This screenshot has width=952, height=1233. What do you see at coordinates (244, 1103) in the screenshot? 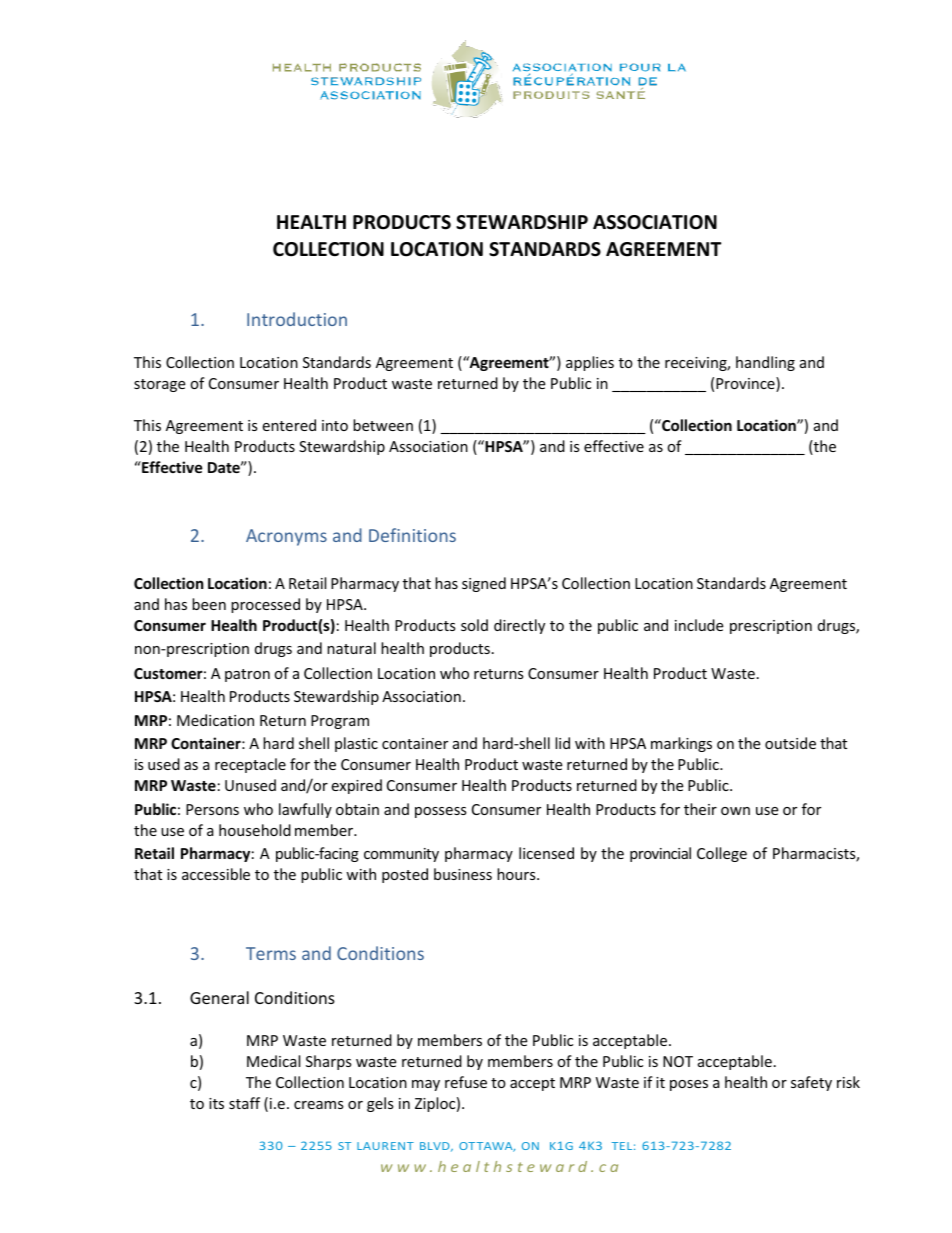
I see `staff` at bounding box center [244, 1103].
